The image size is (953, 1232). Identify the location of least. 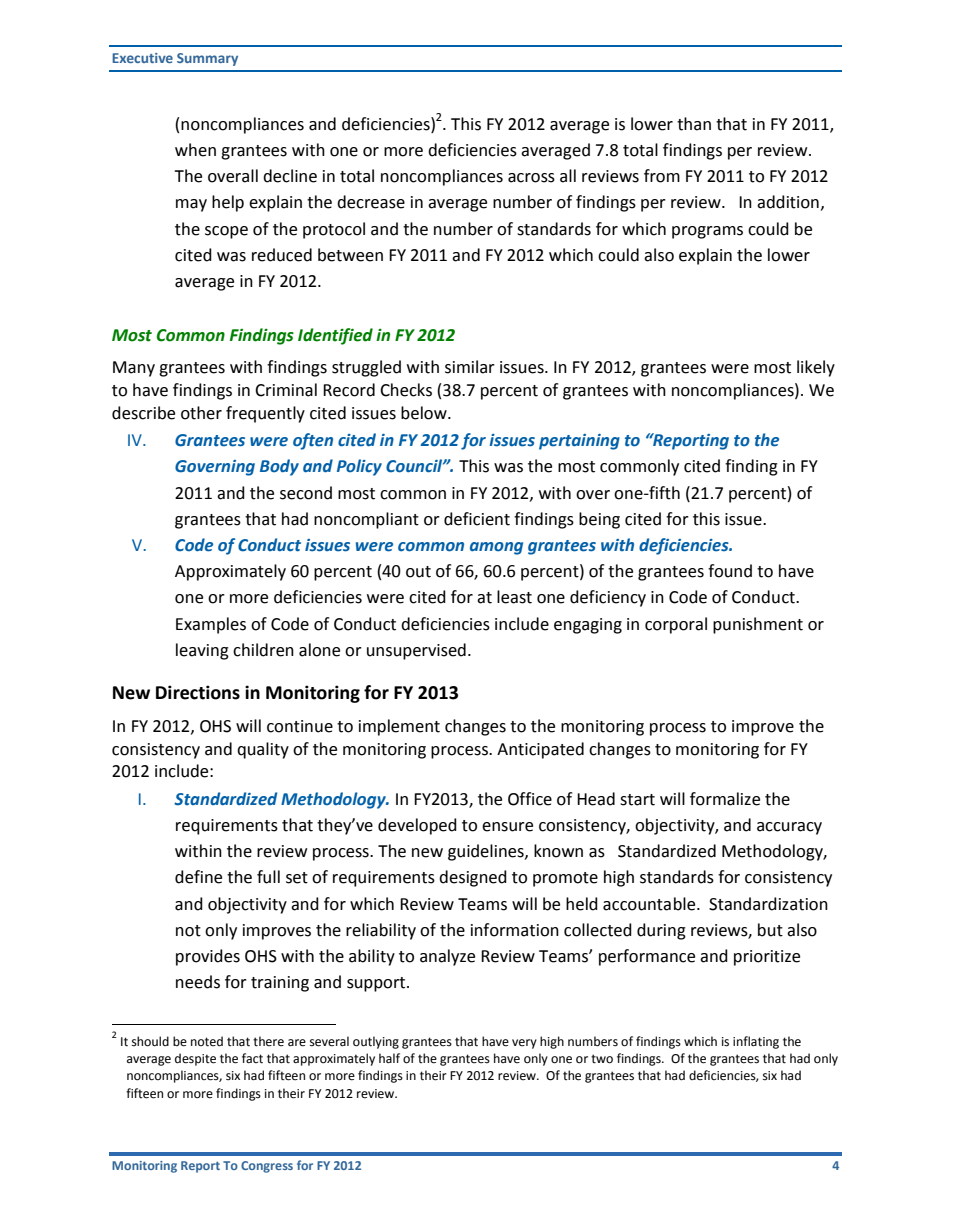
(514, 597).
